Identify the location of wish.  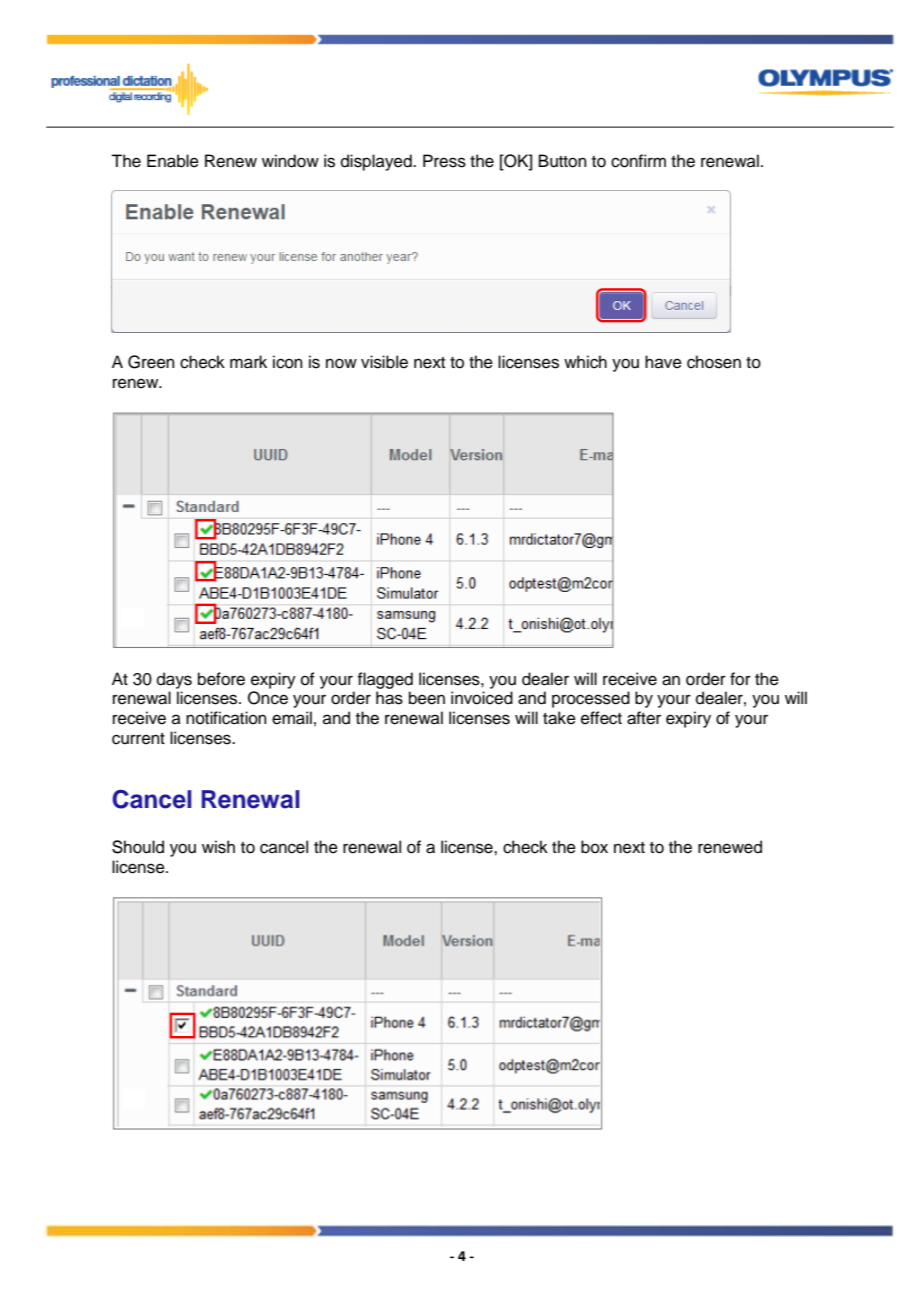
(218, 847).
